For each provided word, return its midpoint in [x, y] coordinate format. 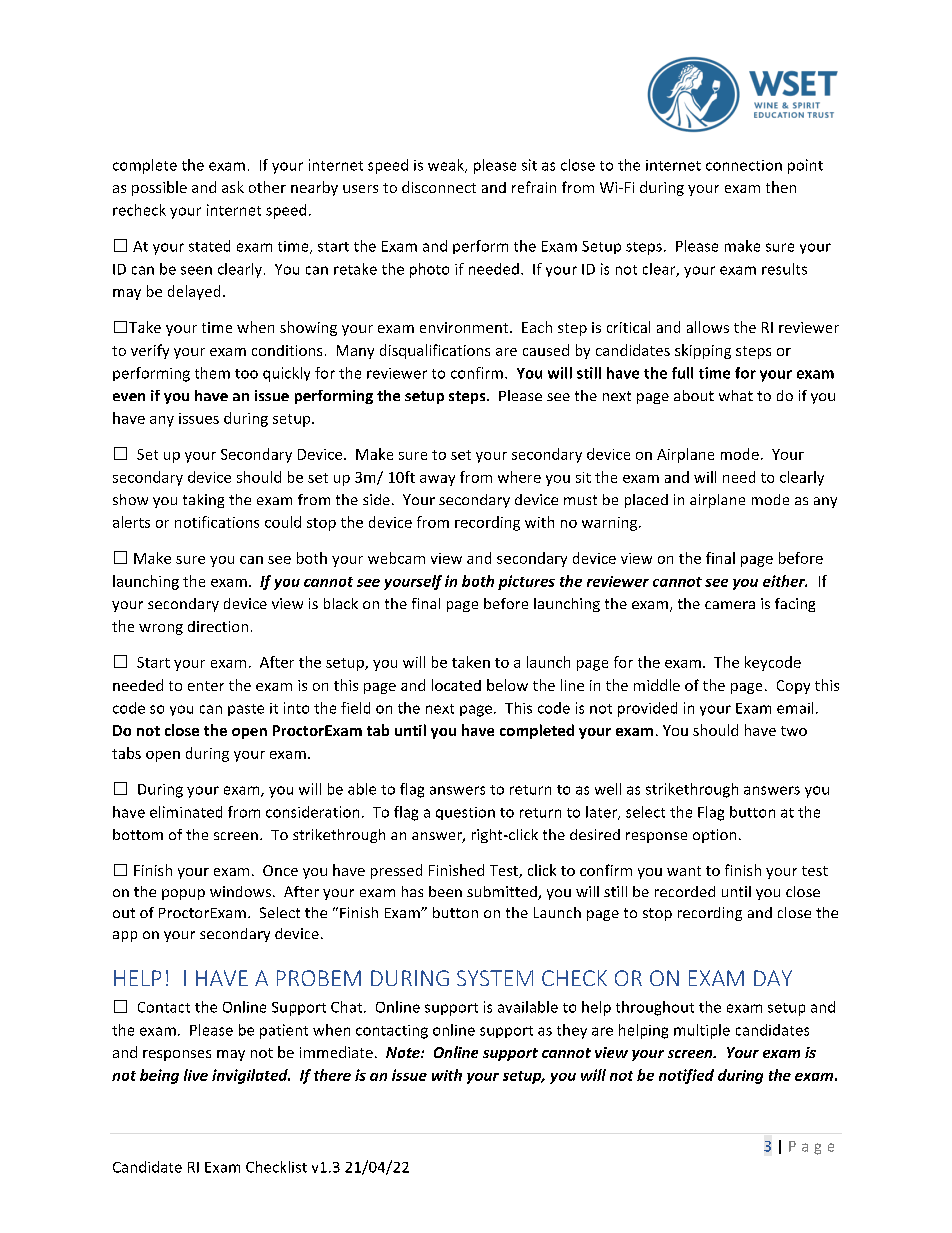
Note [404, 1052]
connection [744, 165]
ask [233, 187]
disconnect [439, 187]
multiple [702, 1031]
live [196, 1075]
